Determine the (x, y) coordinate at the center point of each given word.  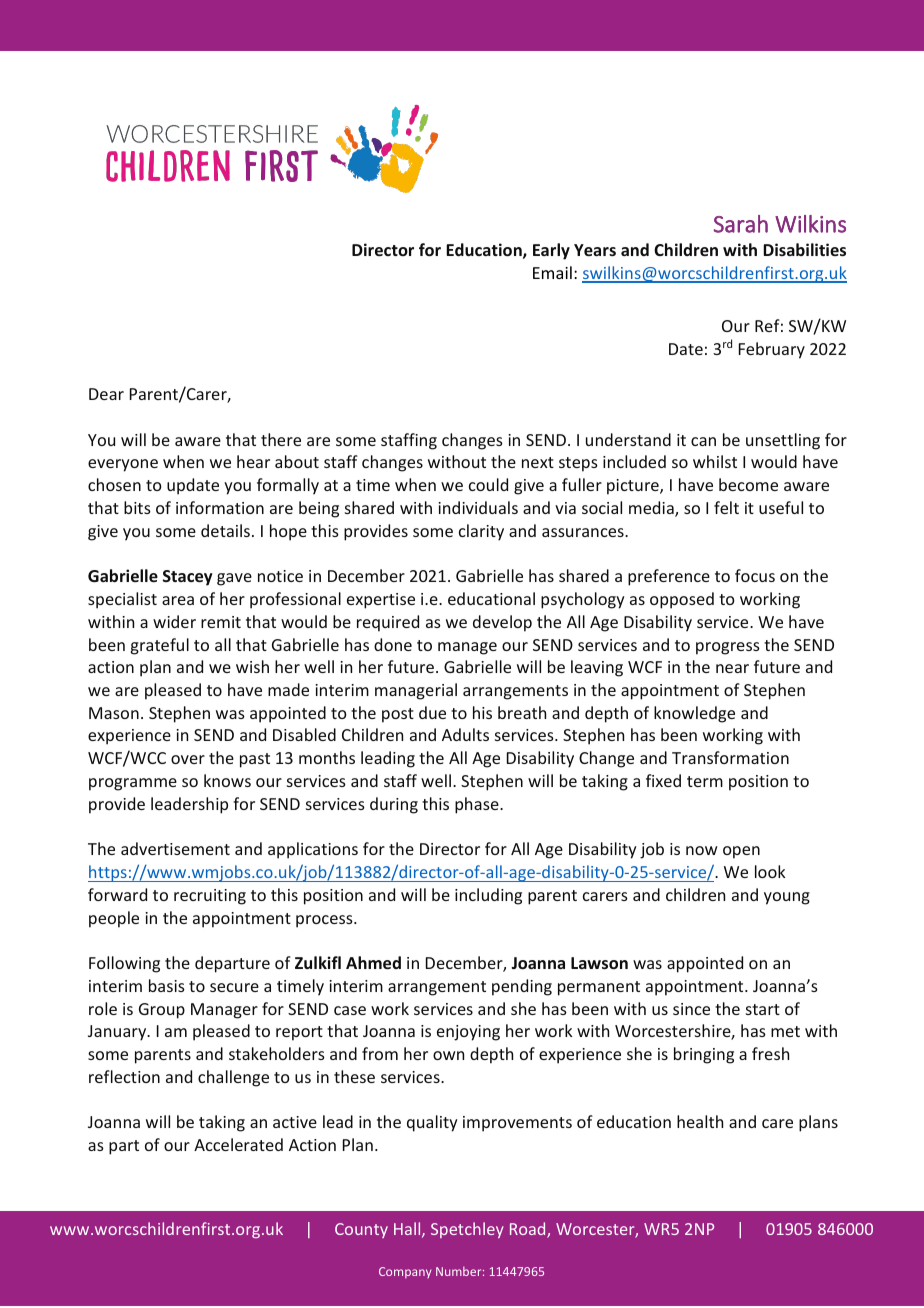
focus (755, 575)
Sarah (741, 224)
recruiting (210, 897)
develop (502, 623)
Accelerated (238, 1144)
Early (551, 251)
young (787, 898)
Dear (106, 394)
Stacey (188, 578)
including (488, 896)
